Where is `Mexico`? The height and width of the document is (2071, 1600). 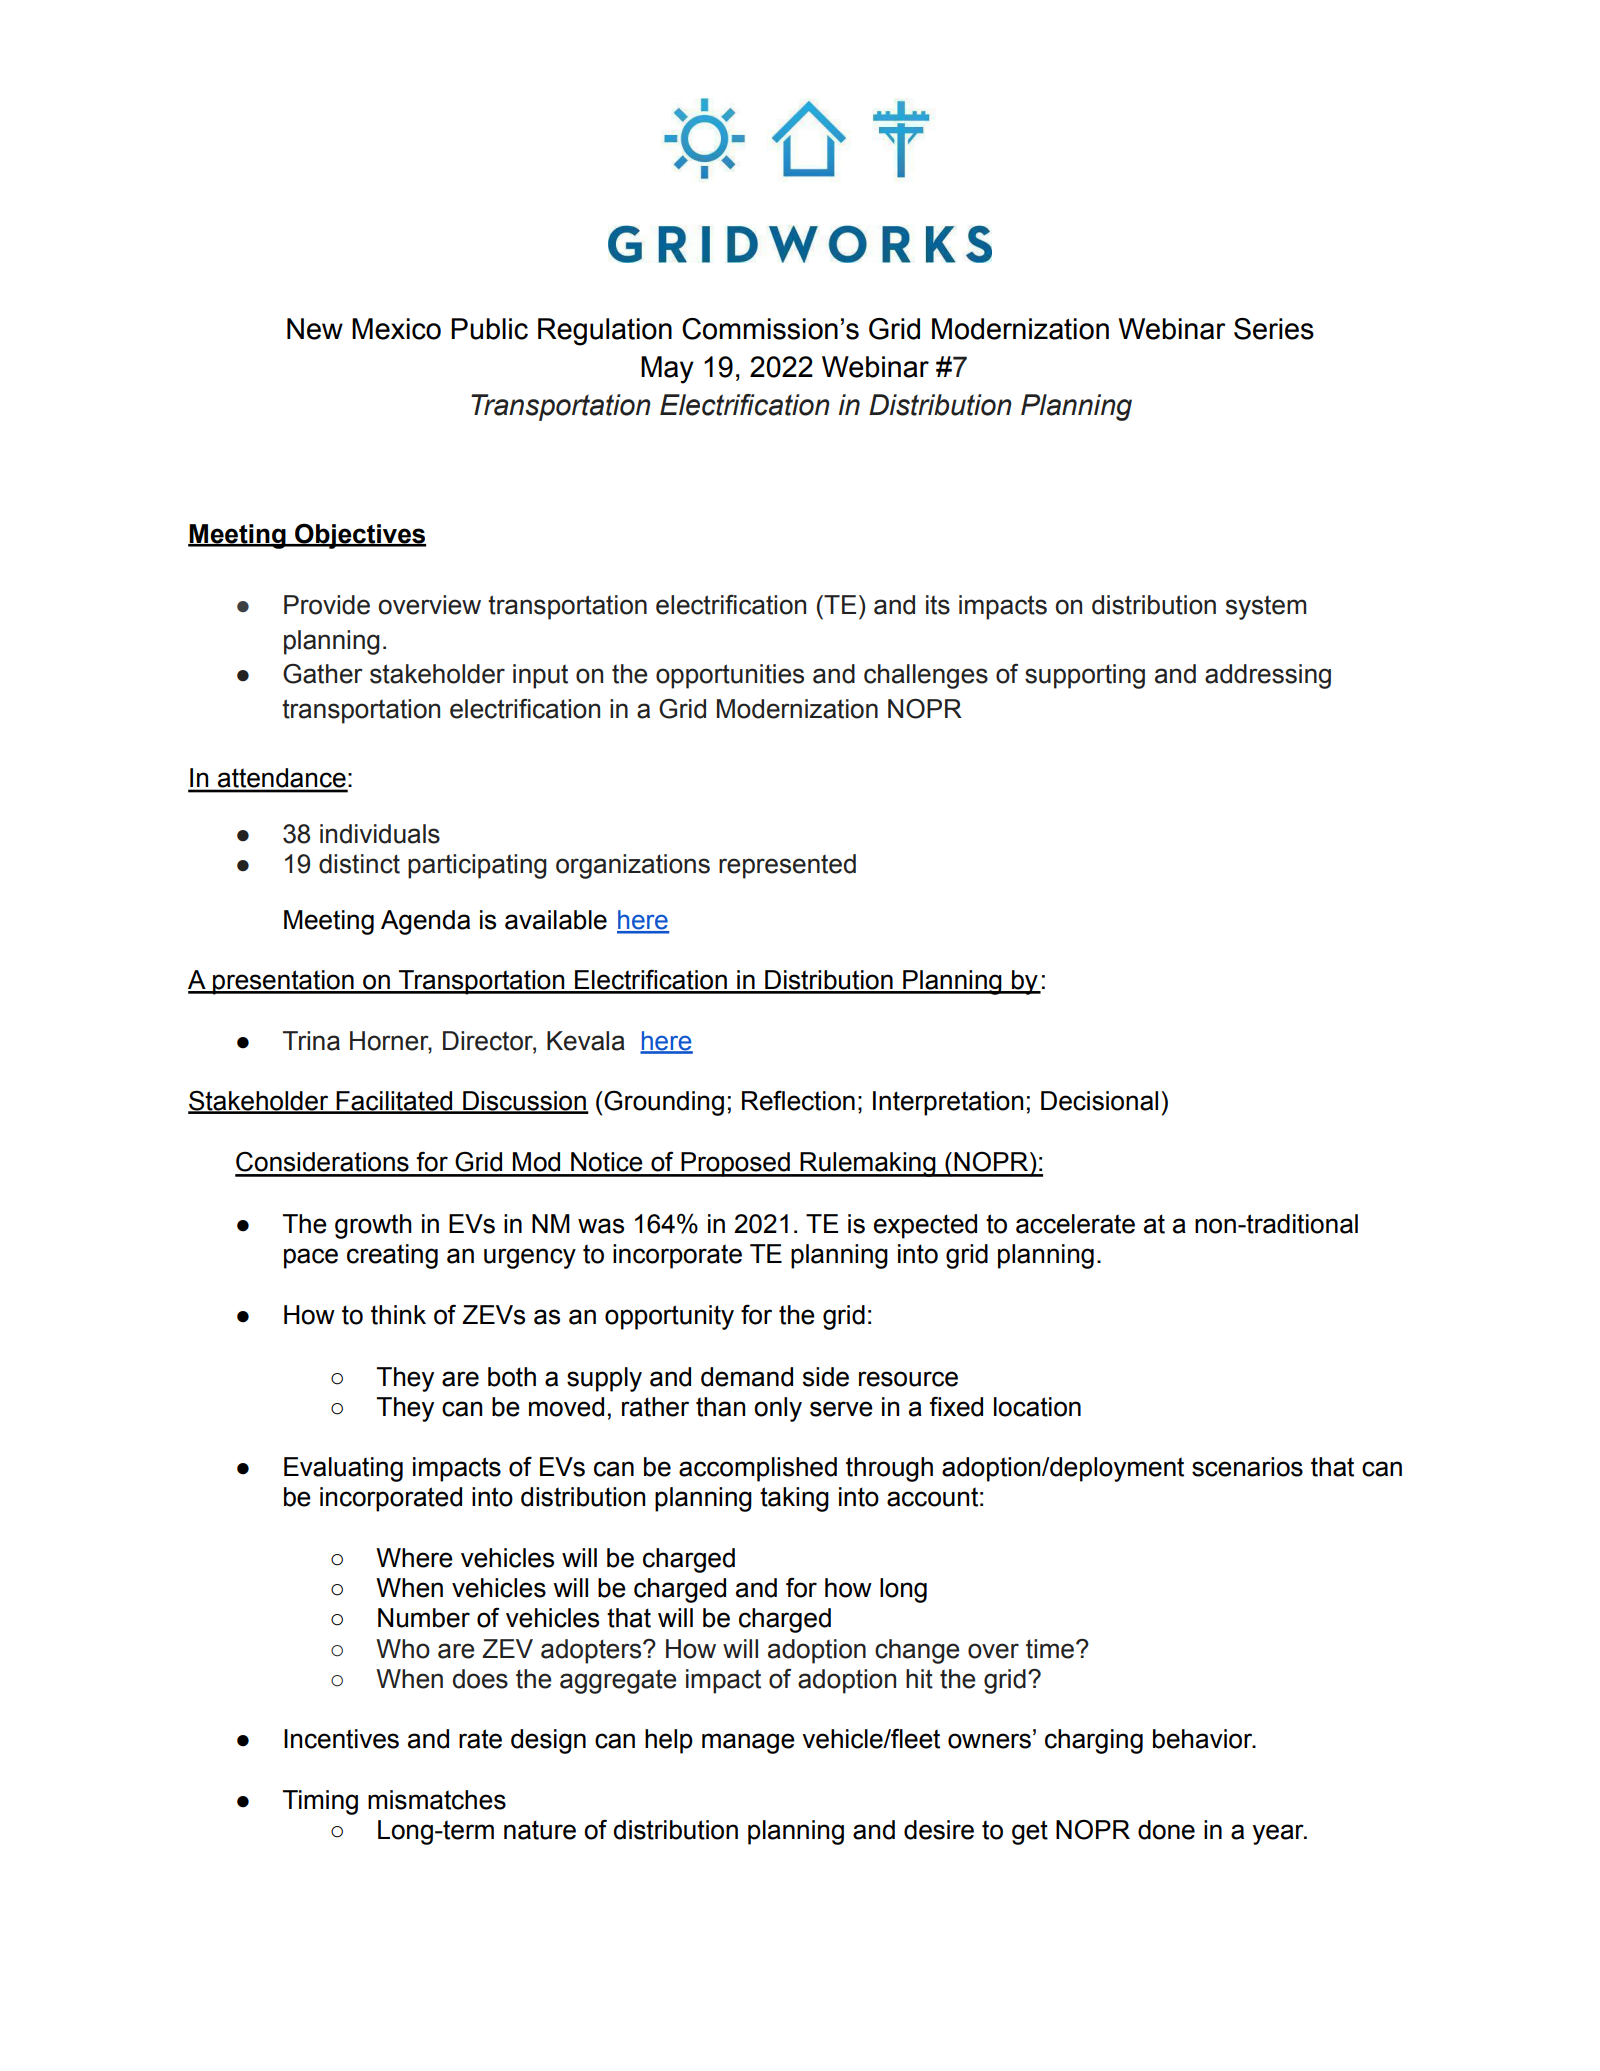 Mexico is located at coordinates (396, 329).
